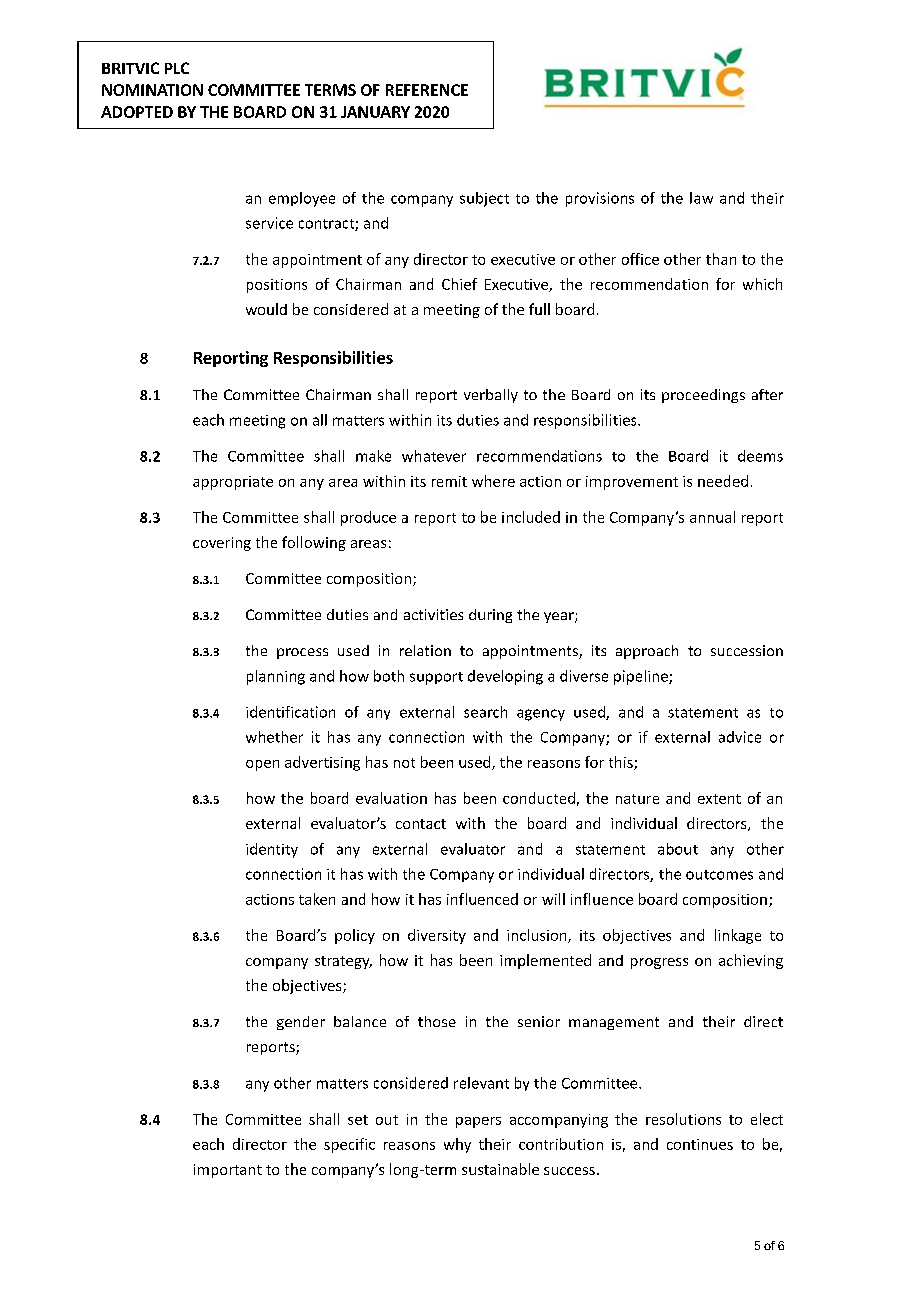 The image size is (924, 1307). Describe the element at coordinates (723, 481) in the screenshot. I see `needed` at that location.
